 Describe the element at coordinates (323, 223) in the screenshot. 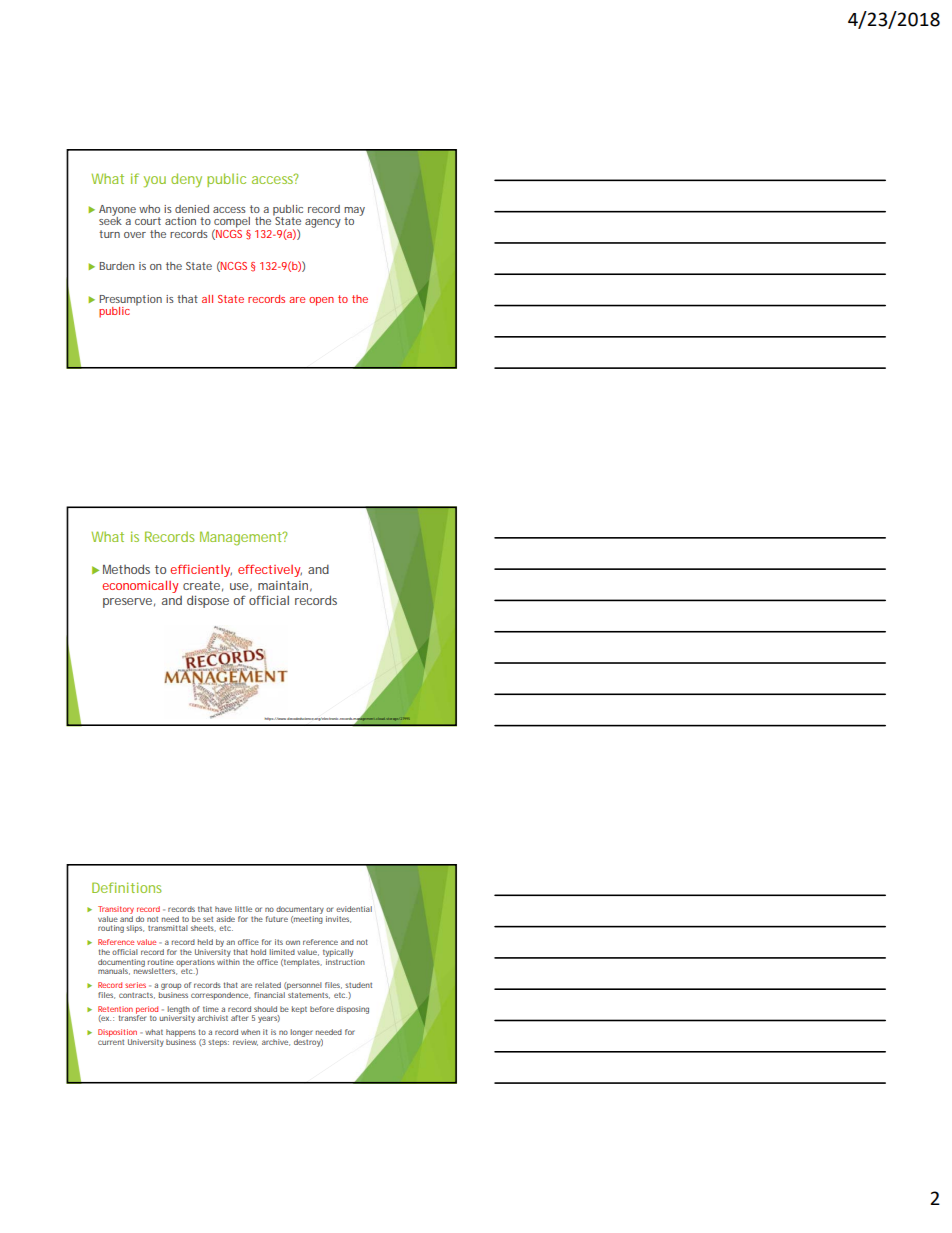

I see `agency` at that location.
